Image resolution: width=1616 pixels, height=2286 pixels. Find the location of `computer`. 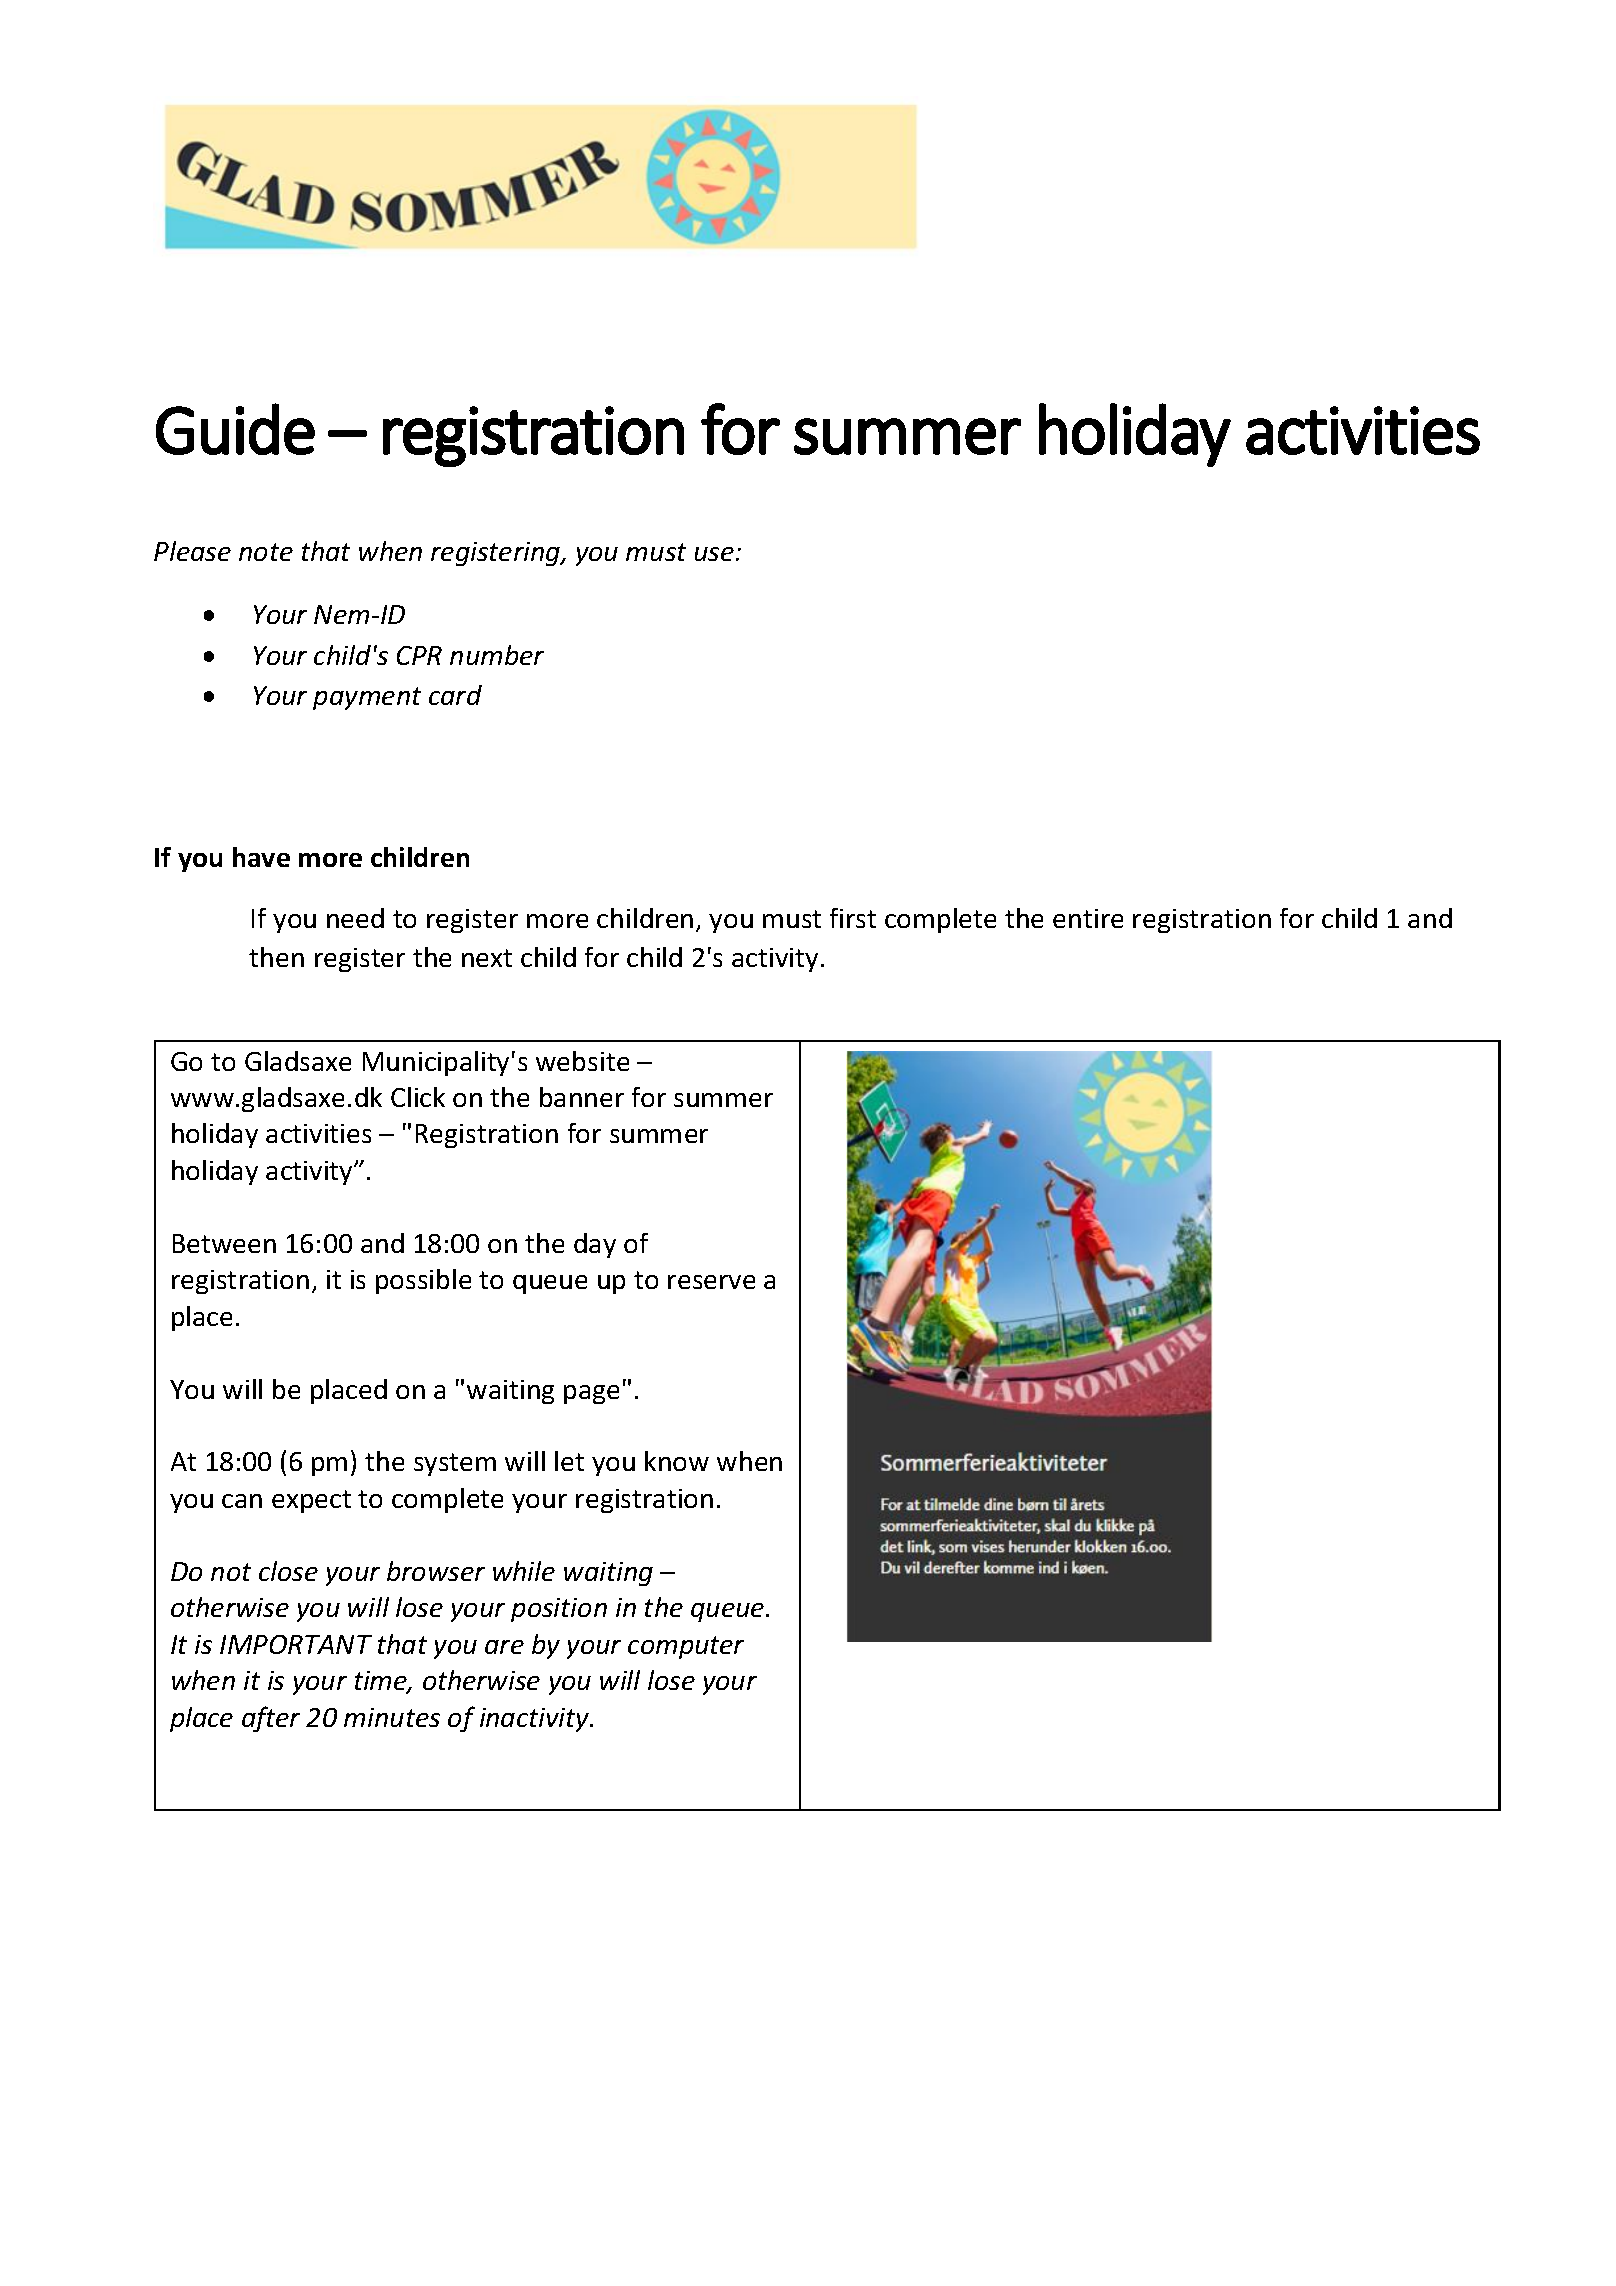

computer is located at coordinates (686, 1647).
